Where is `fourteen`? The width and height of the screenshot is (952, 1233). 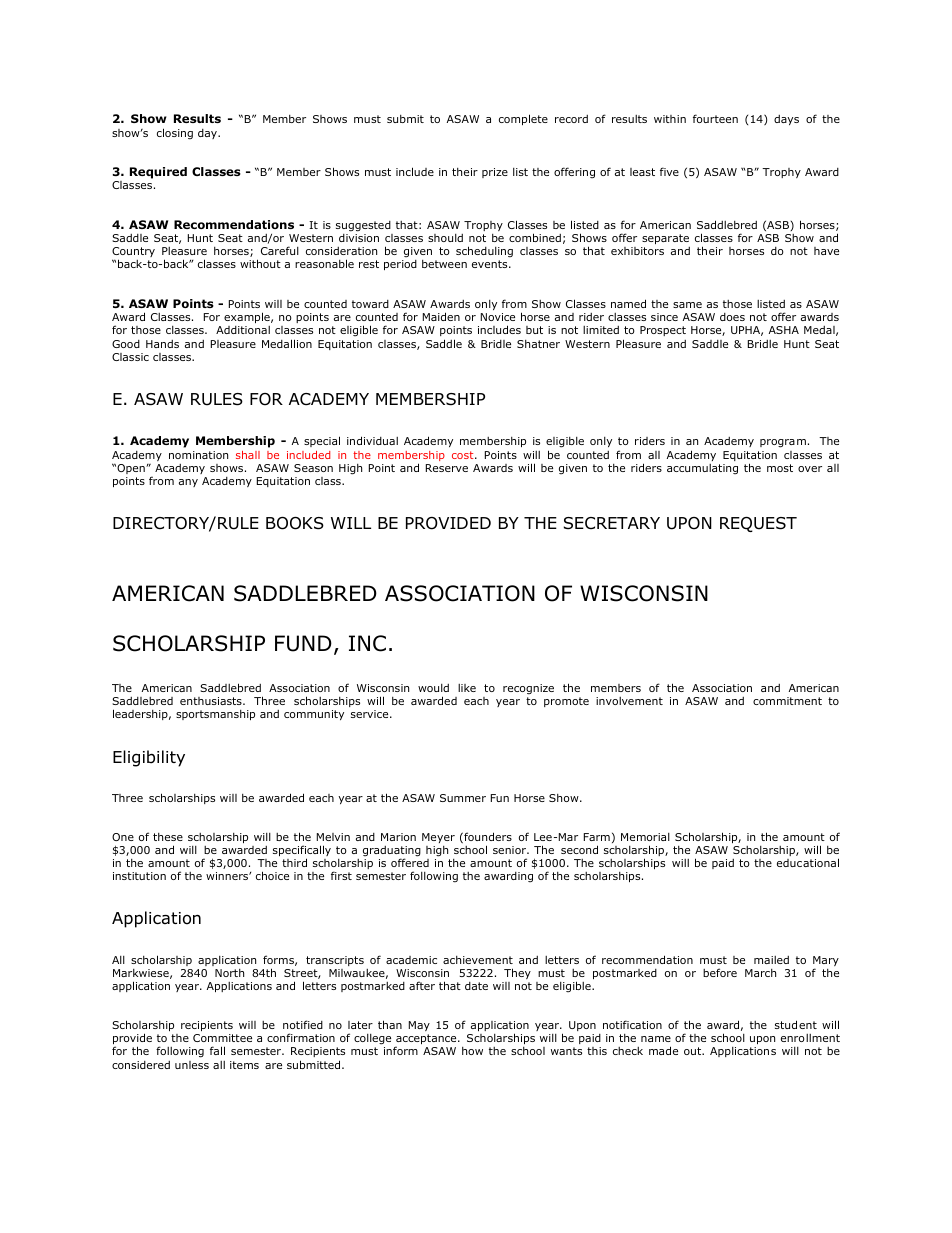
fourteen is located at coordinates (715, 118).
